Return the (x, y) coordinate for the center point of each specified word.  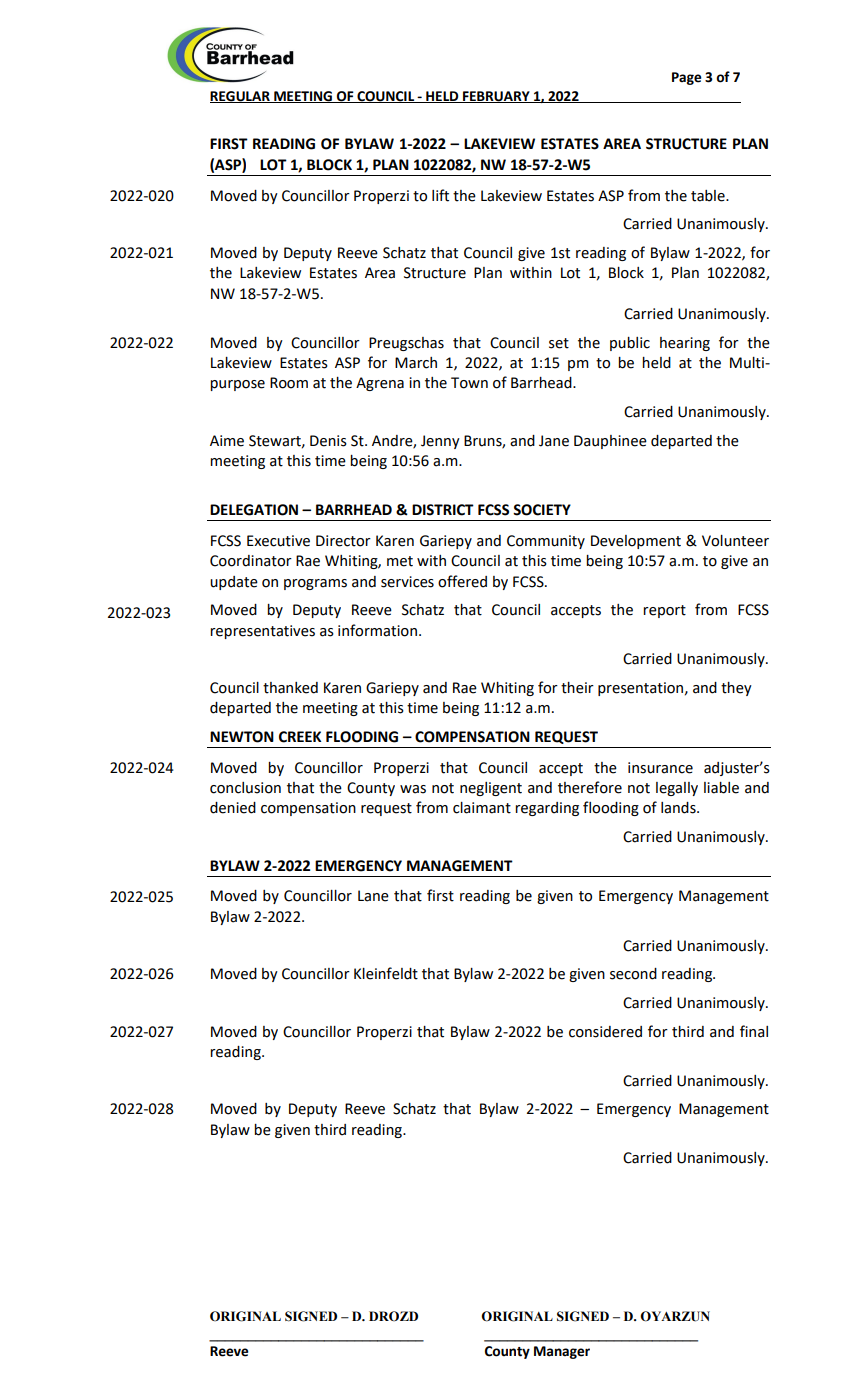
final (754, 1031)
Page (687, 78)
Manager (562, 1352)
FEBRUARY (496, 97)
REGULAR (241, 97)
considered (605, 1032)
